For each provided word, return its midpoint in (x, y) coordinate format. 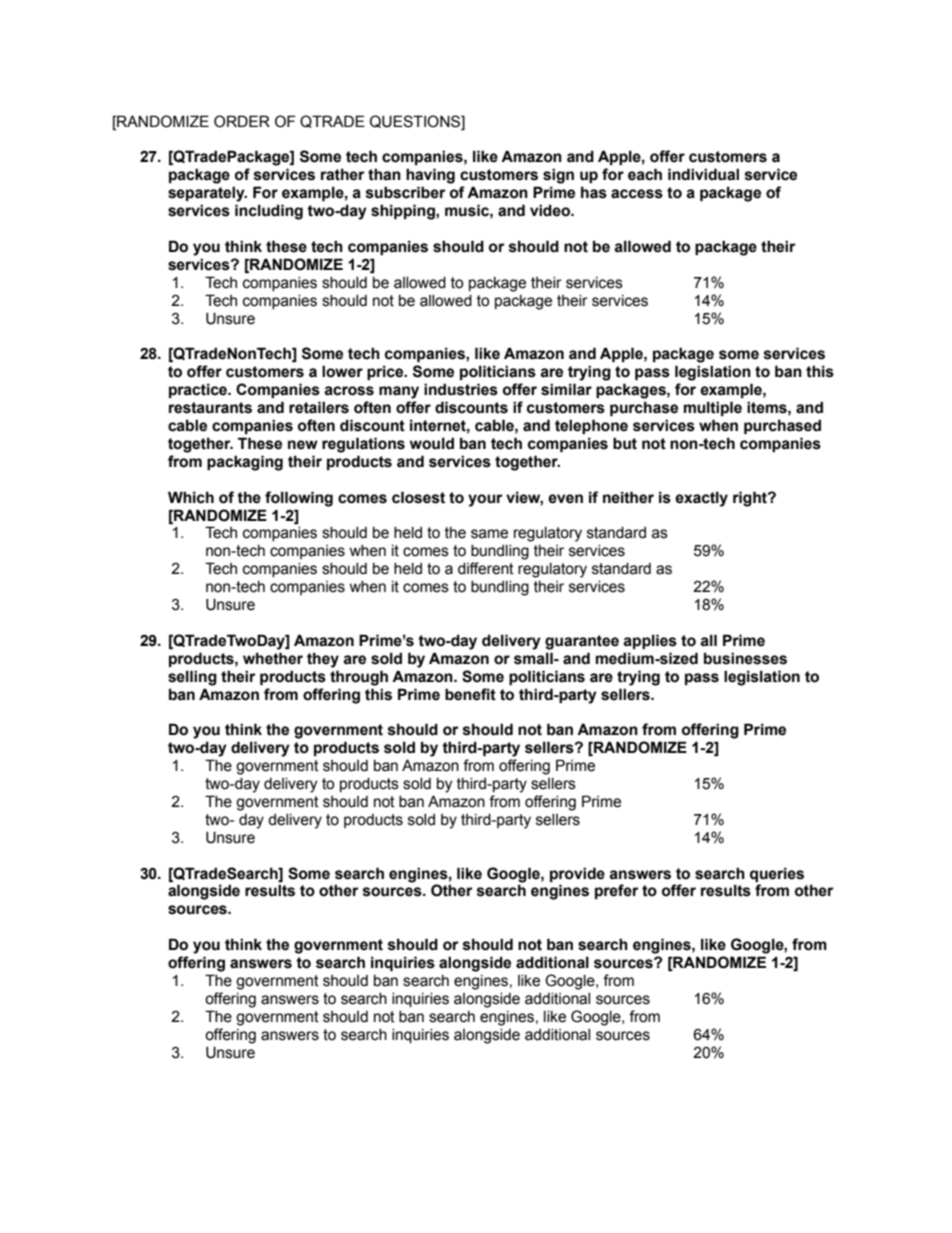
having (430, 176)
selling (192, 678)
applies (650, 641)
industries (461, 389)
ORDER (242, 121)
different (486, 568)
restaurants (210, 408)
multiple (713, 408)
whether (273, 658)
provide (577, 874)
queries (777, 874)
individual (703, 174)
